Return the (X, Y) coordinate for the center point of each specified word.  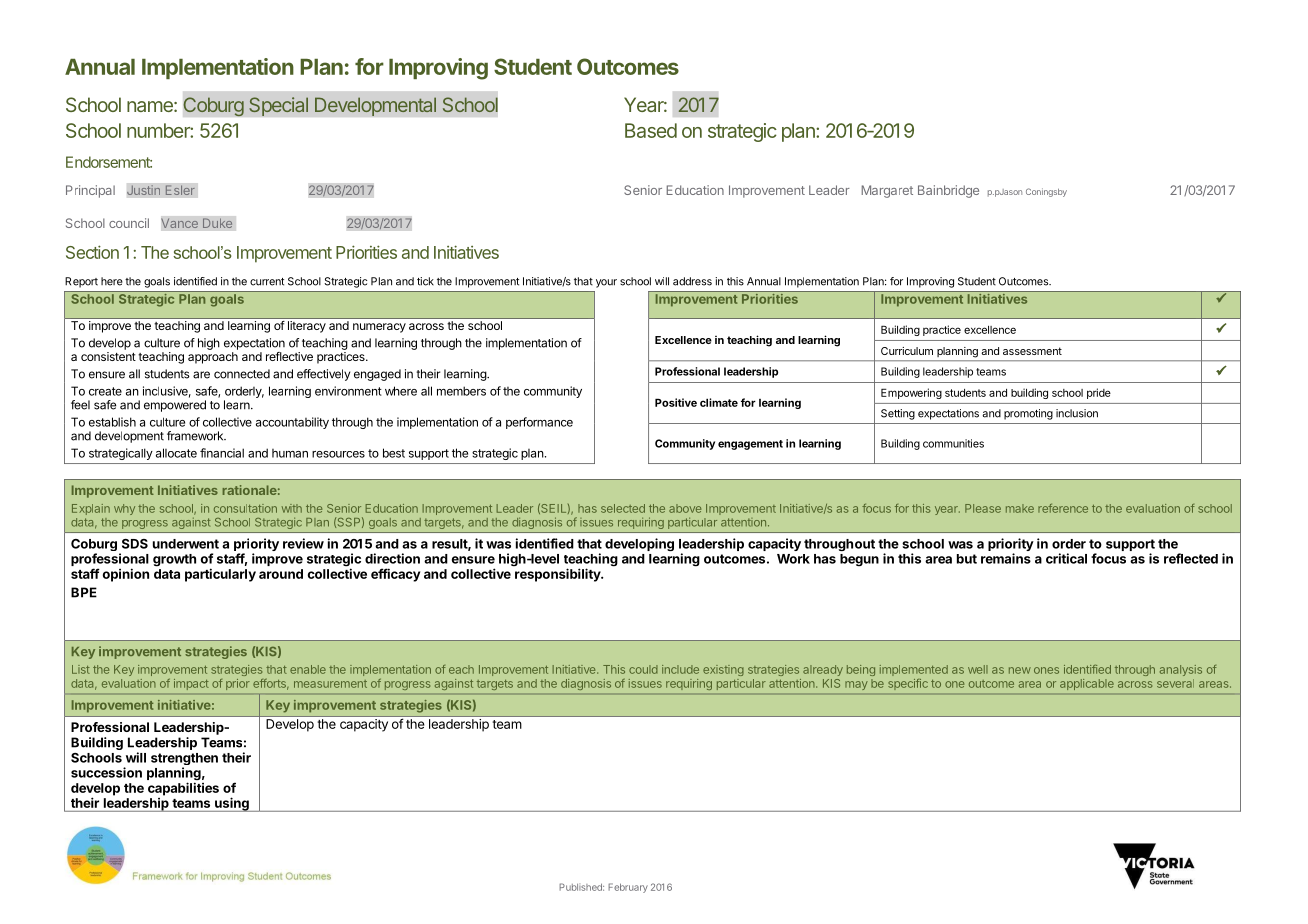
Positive (676, 402)
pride (1099, 393)
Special (278, 106)
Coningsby (1046, 192)
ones (1046, 670)
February (628, 888)
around (281, 574)
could (643, 669)
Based (651, 130)
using (232, 804)
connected (242, 374)
